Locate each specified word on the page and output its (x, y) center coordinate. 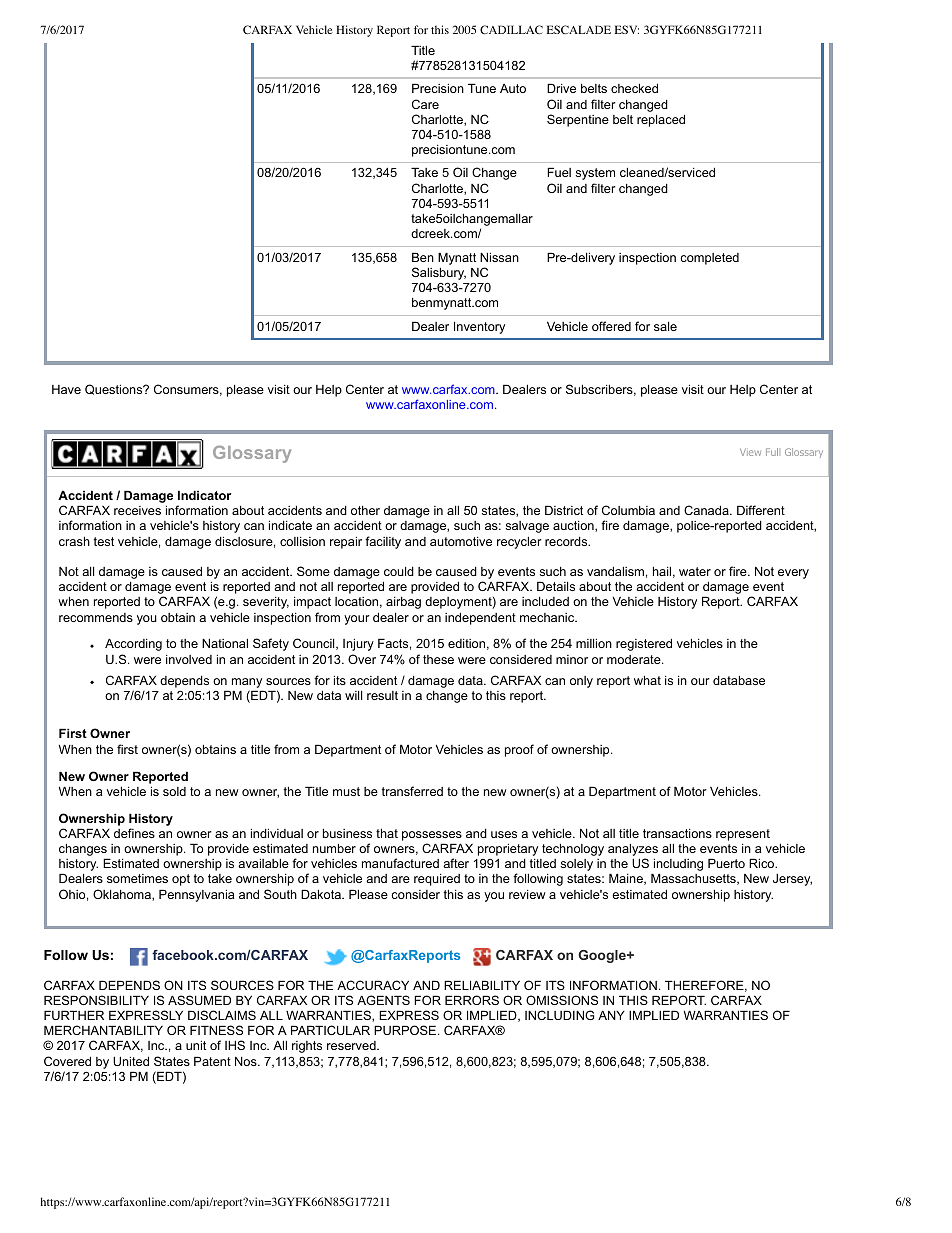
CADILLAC (511, 29)
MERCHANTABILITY (103, 1030)
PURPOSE (405, 1030)
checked (634, 88)
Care (425, 104)
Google (603, 956)
